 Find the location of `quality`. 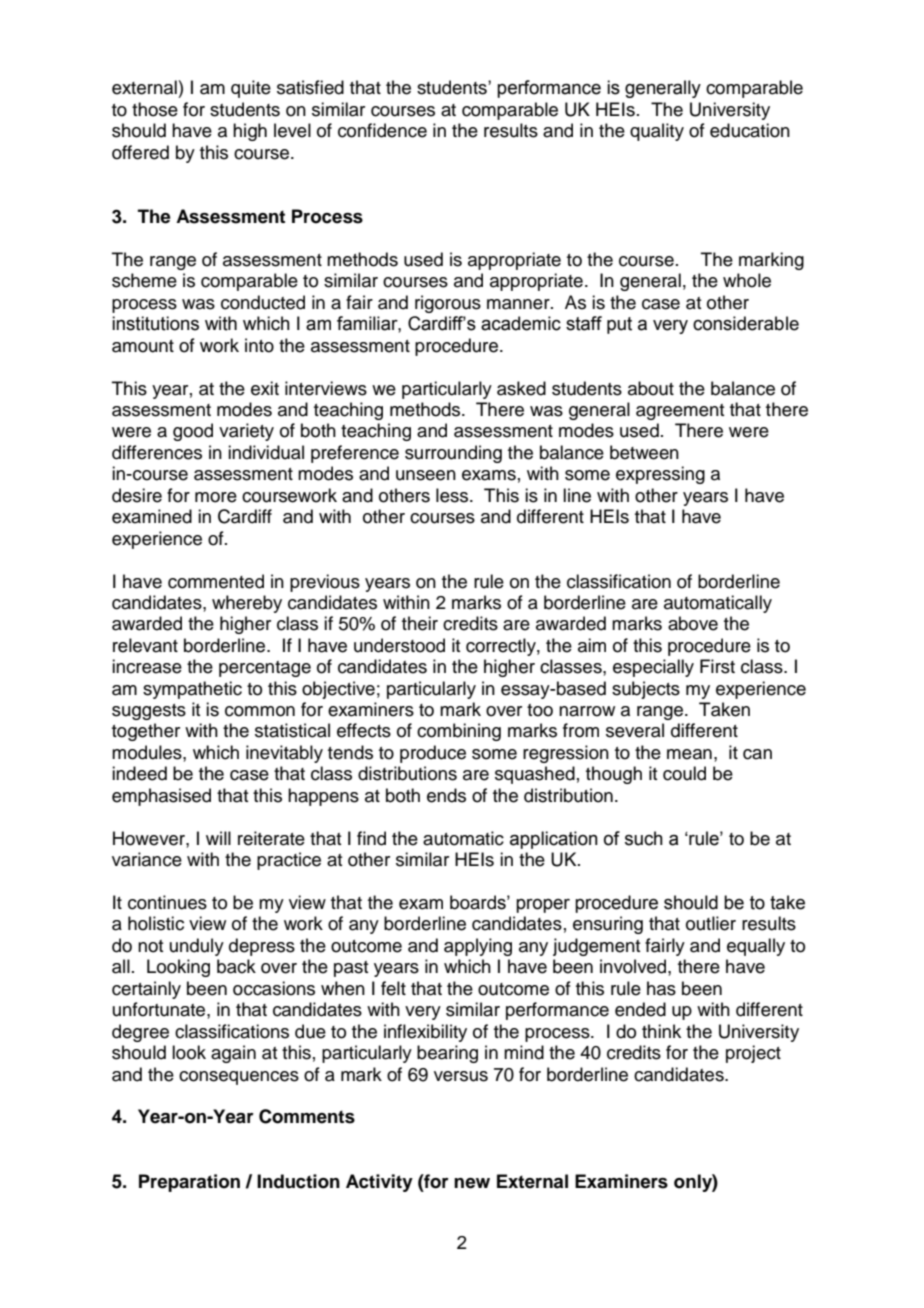

quality is located at coordinates (657, 132).
